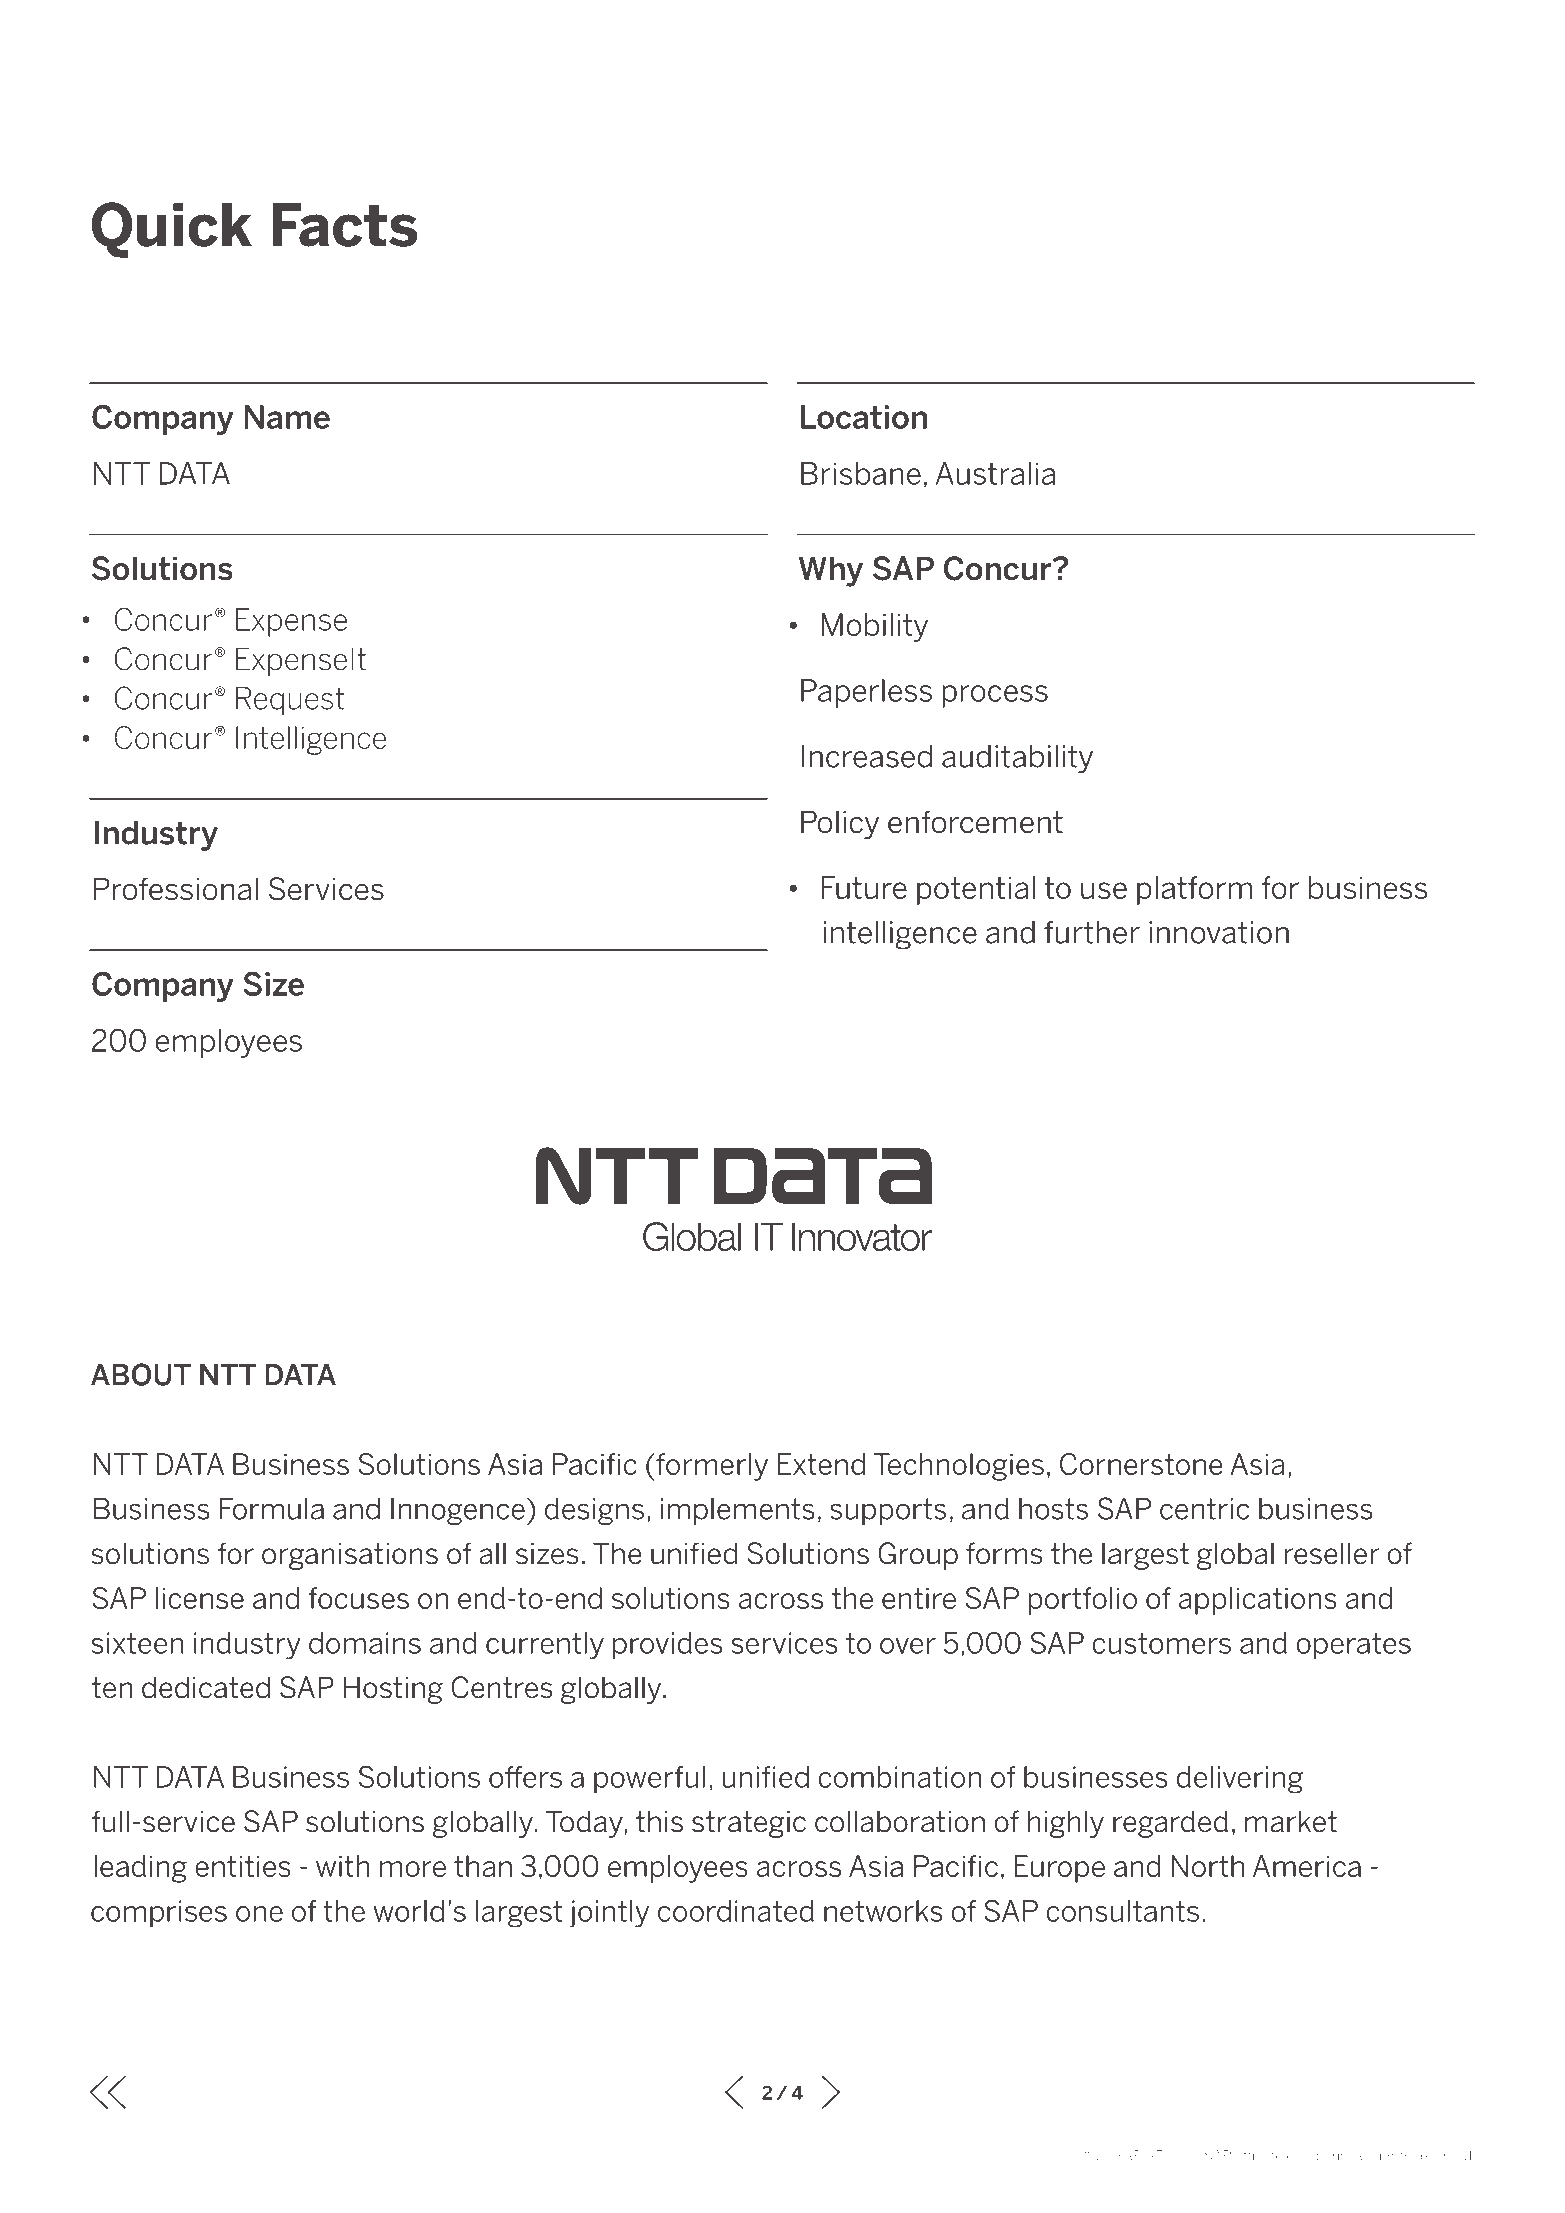 The image size is (1565, 2213). Describe the element at coordinates (995, 473) in the screenshot. I see `Australia` at that location.
